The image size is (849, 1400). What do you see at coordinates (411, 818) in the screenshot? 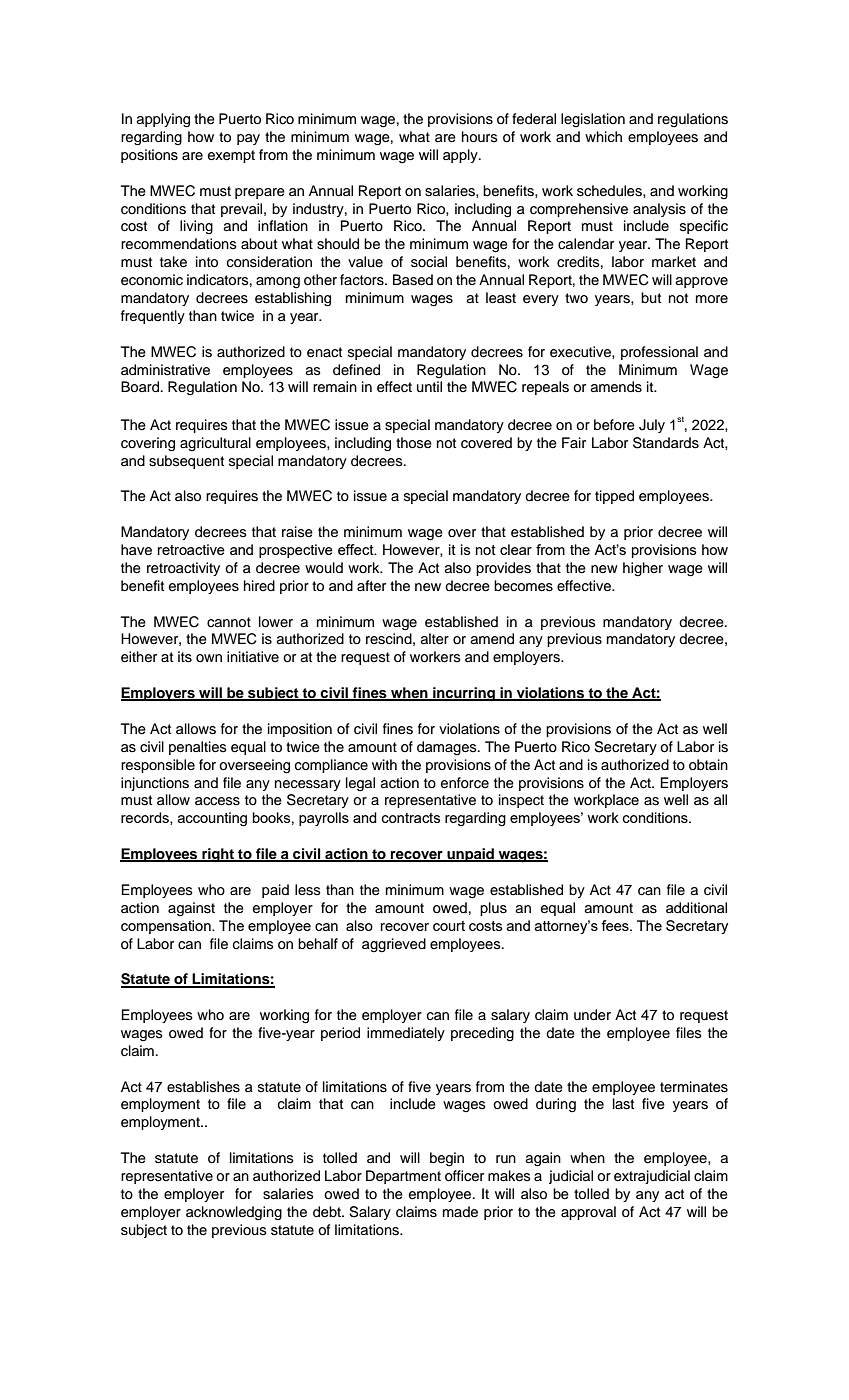
I see `contracts` at bounding box center [411, 818].
